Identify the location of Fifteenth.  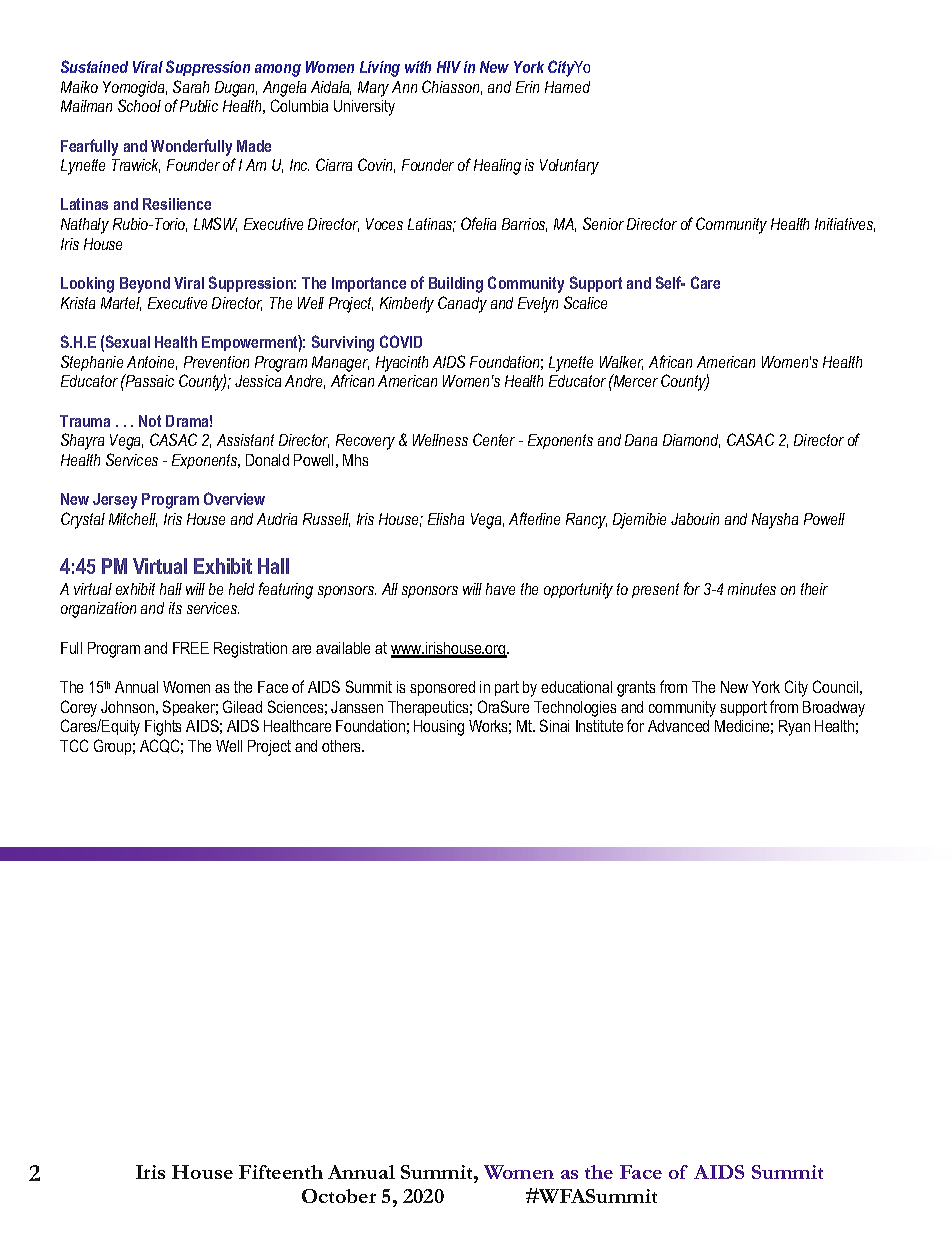
(281, 1172).
